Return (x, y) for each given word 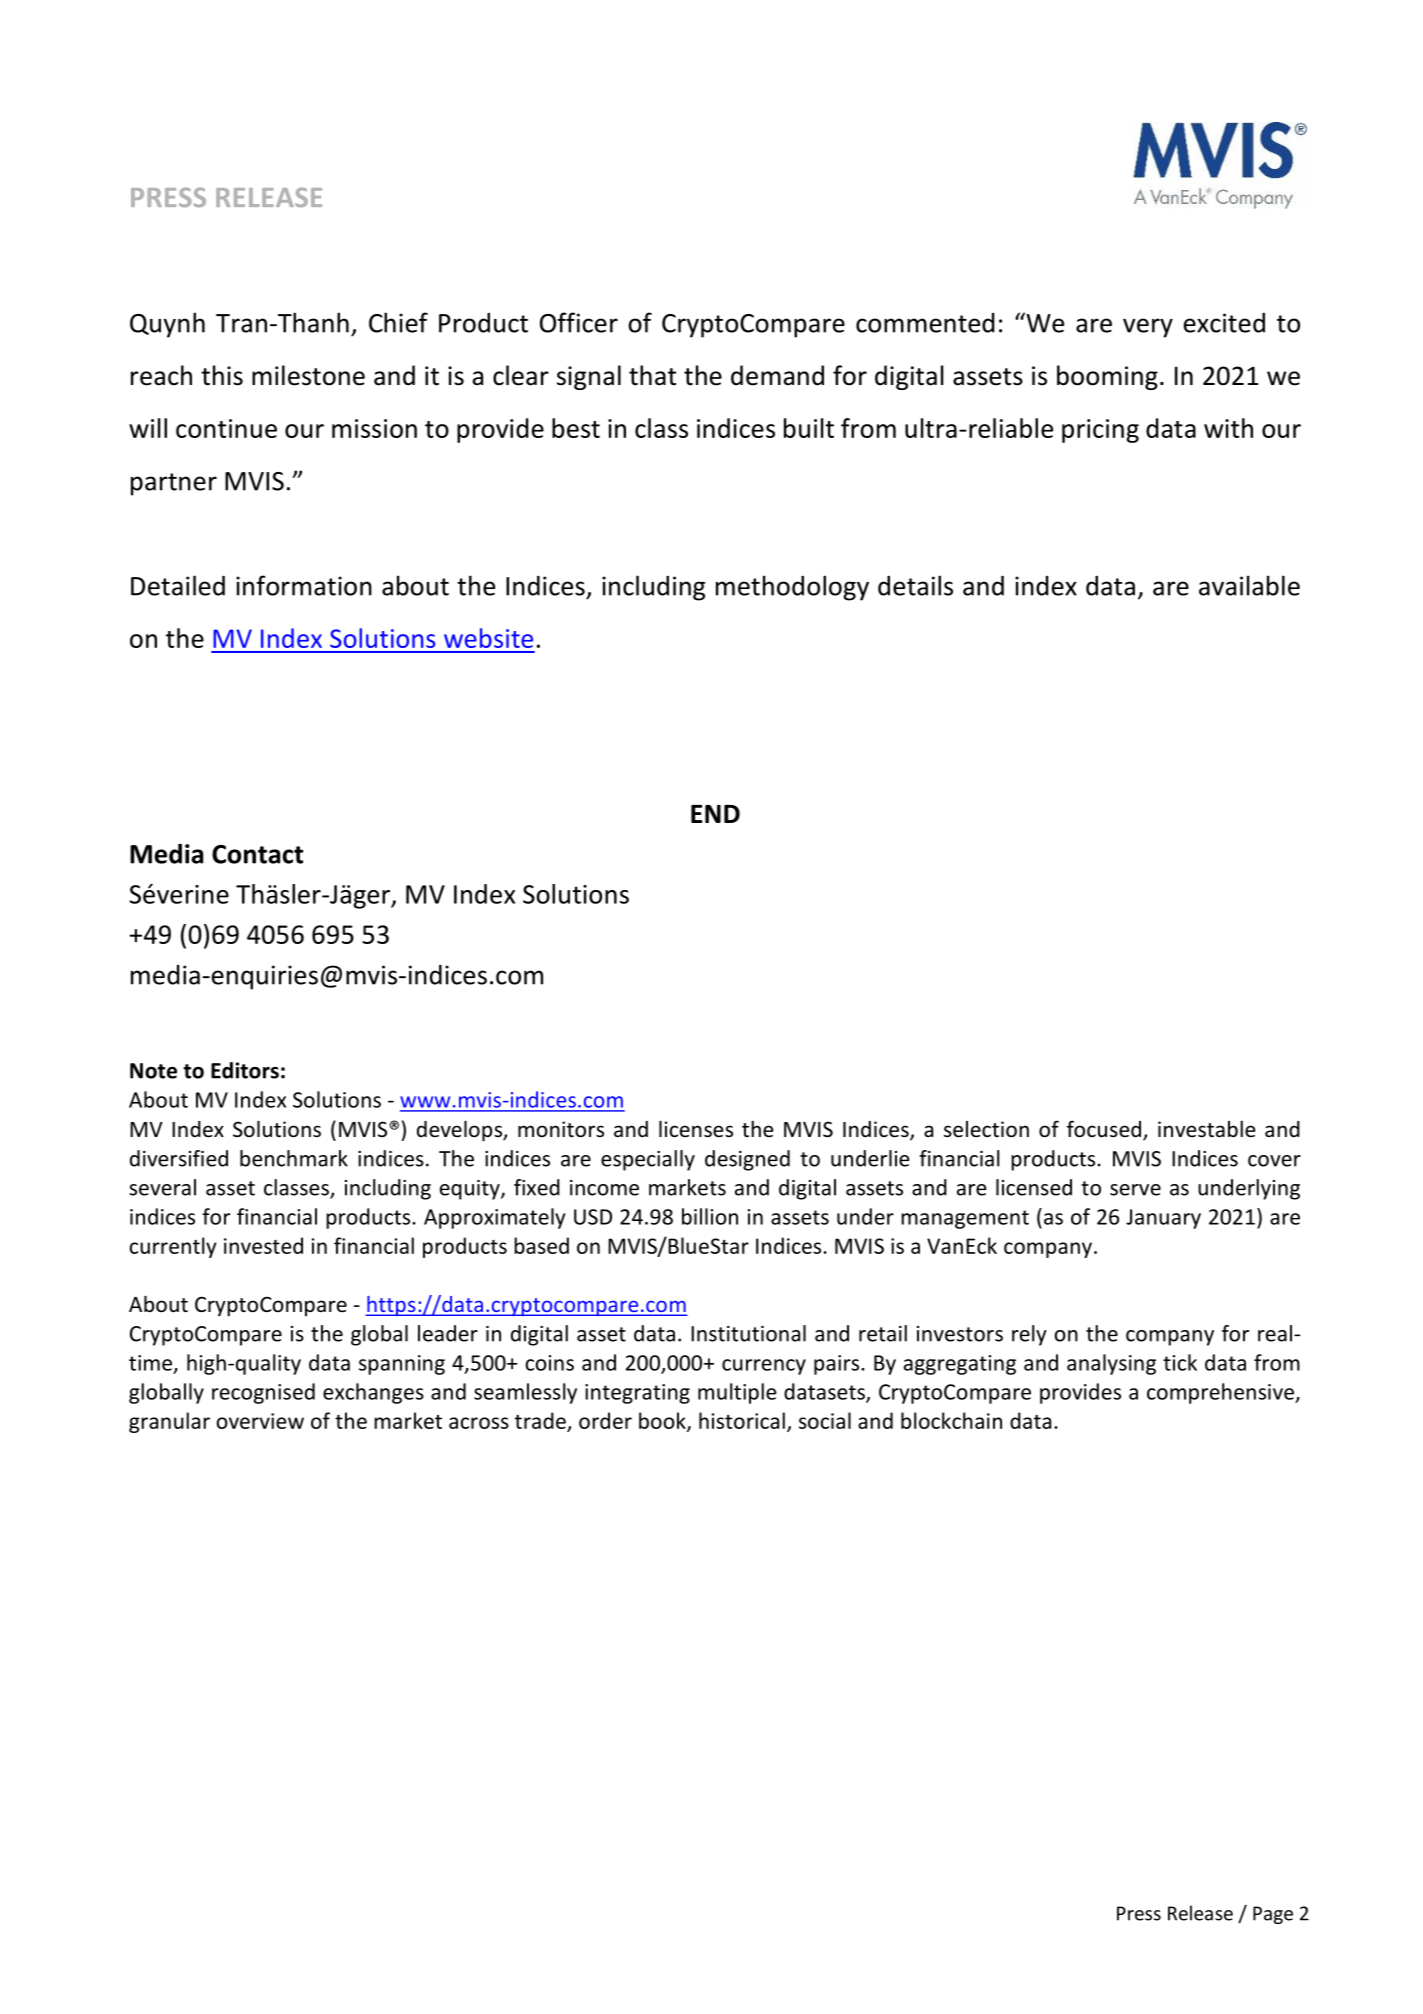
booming (1107, 377)
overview (260, 1421)
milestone (308, 375)
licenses (696, 1129)
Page (1273, 1915)
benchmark (294, 1158)
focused (1104, 1129)
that (652, 375)
